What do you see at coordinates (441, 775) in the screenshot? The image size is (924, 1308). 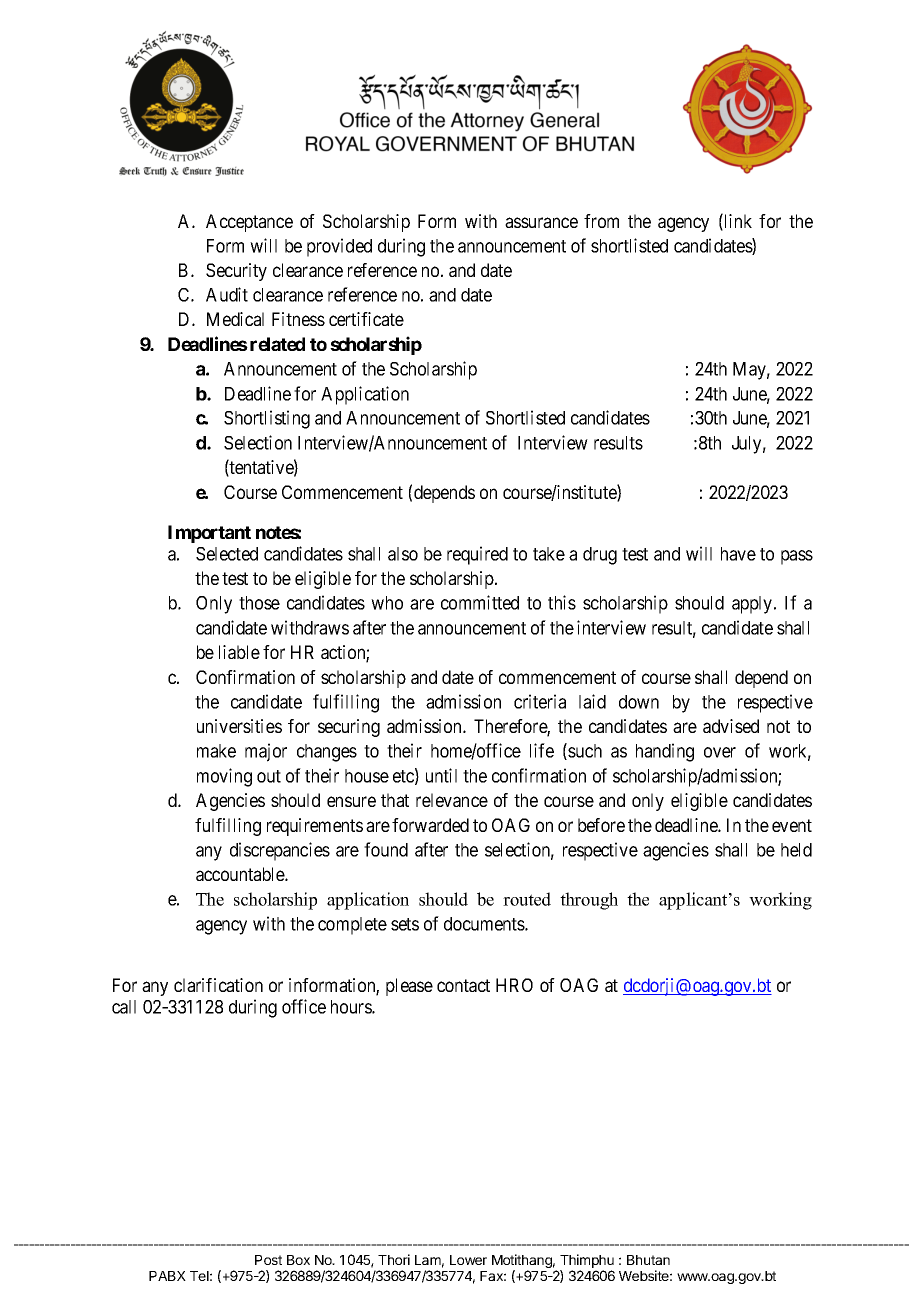 I see `until` at bounding box center [441, 775].
